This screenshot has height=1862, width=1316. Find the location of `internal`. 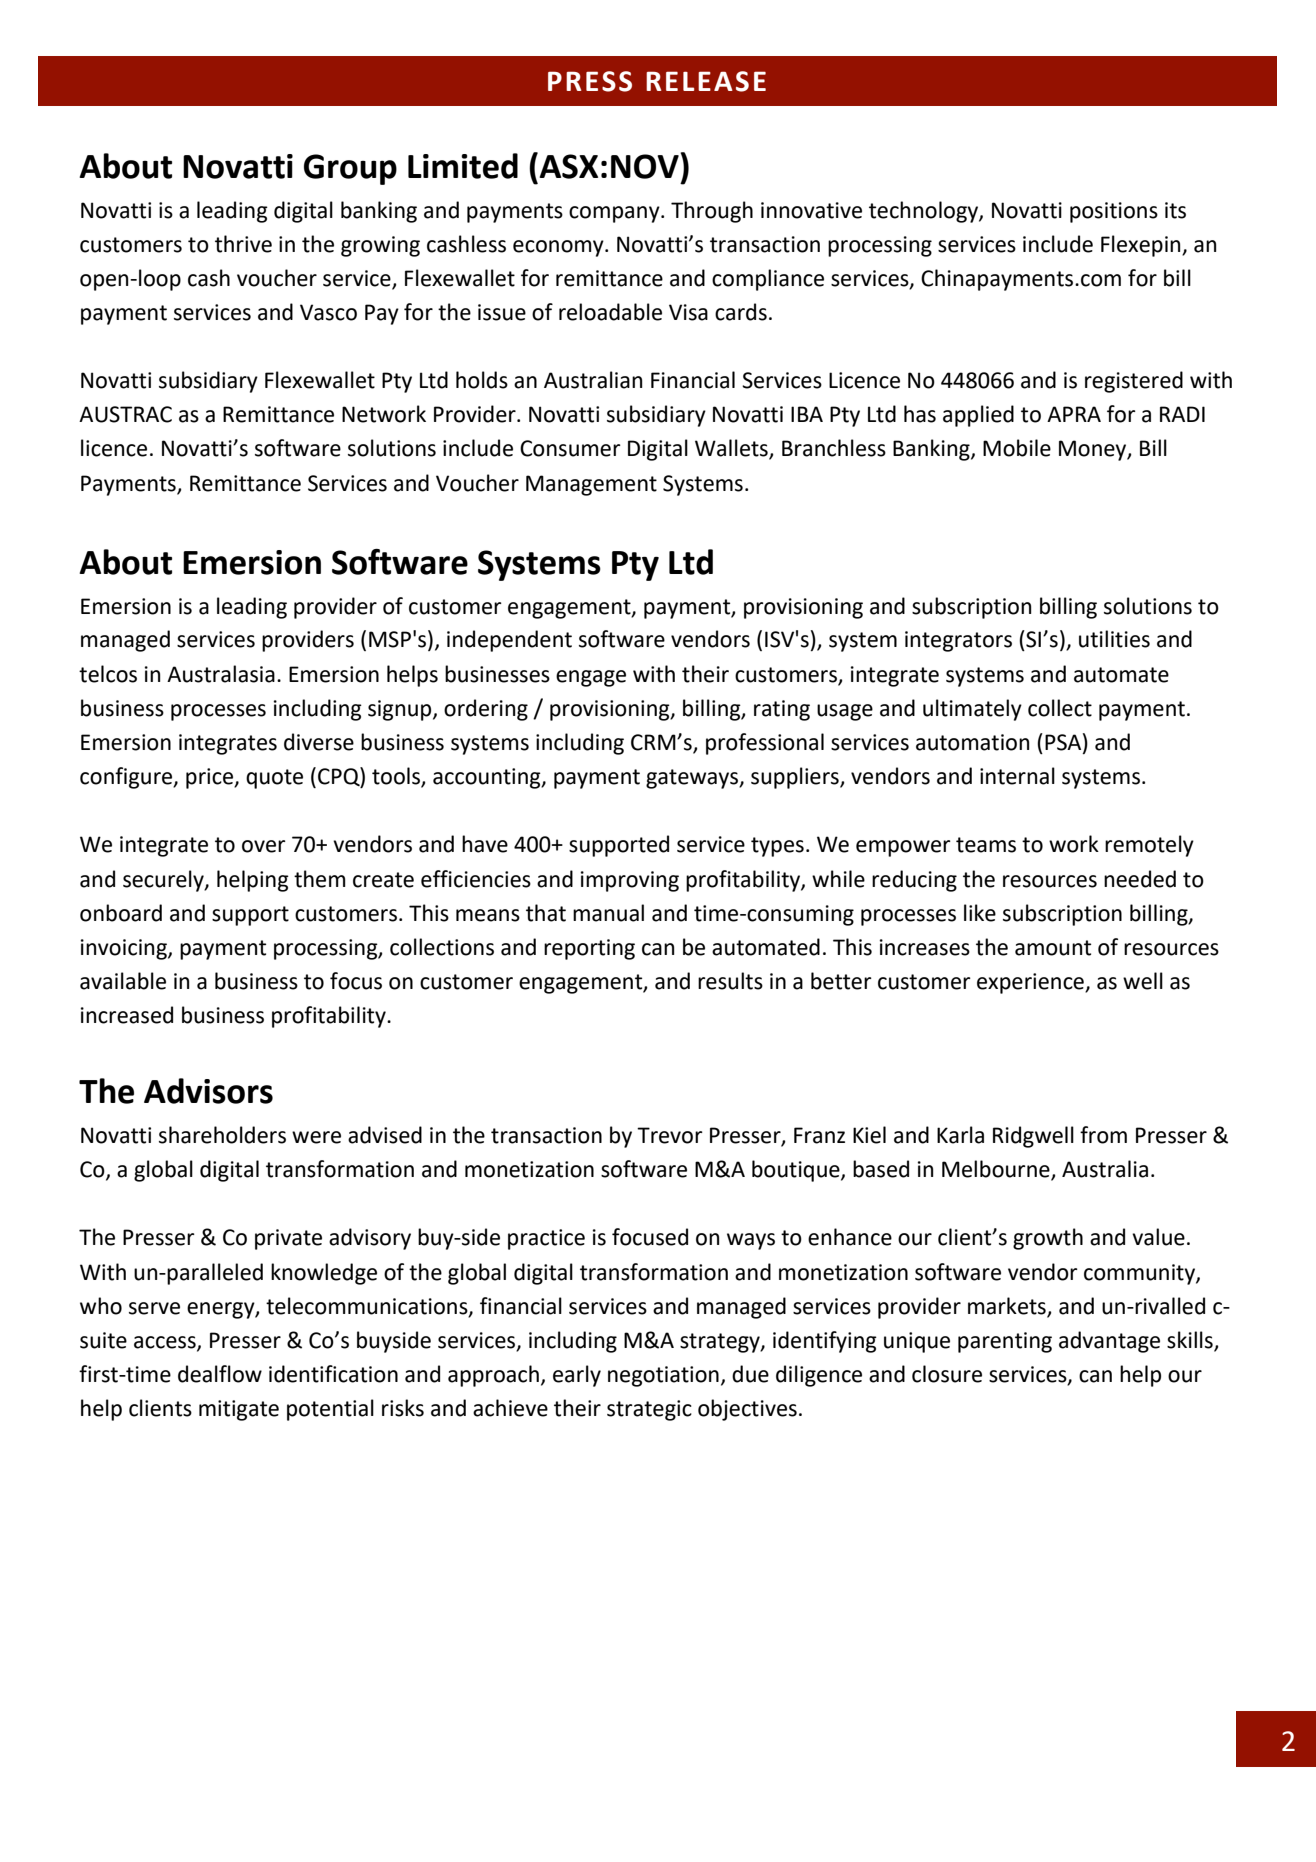

internal is located at coordinates (1017, 776).
